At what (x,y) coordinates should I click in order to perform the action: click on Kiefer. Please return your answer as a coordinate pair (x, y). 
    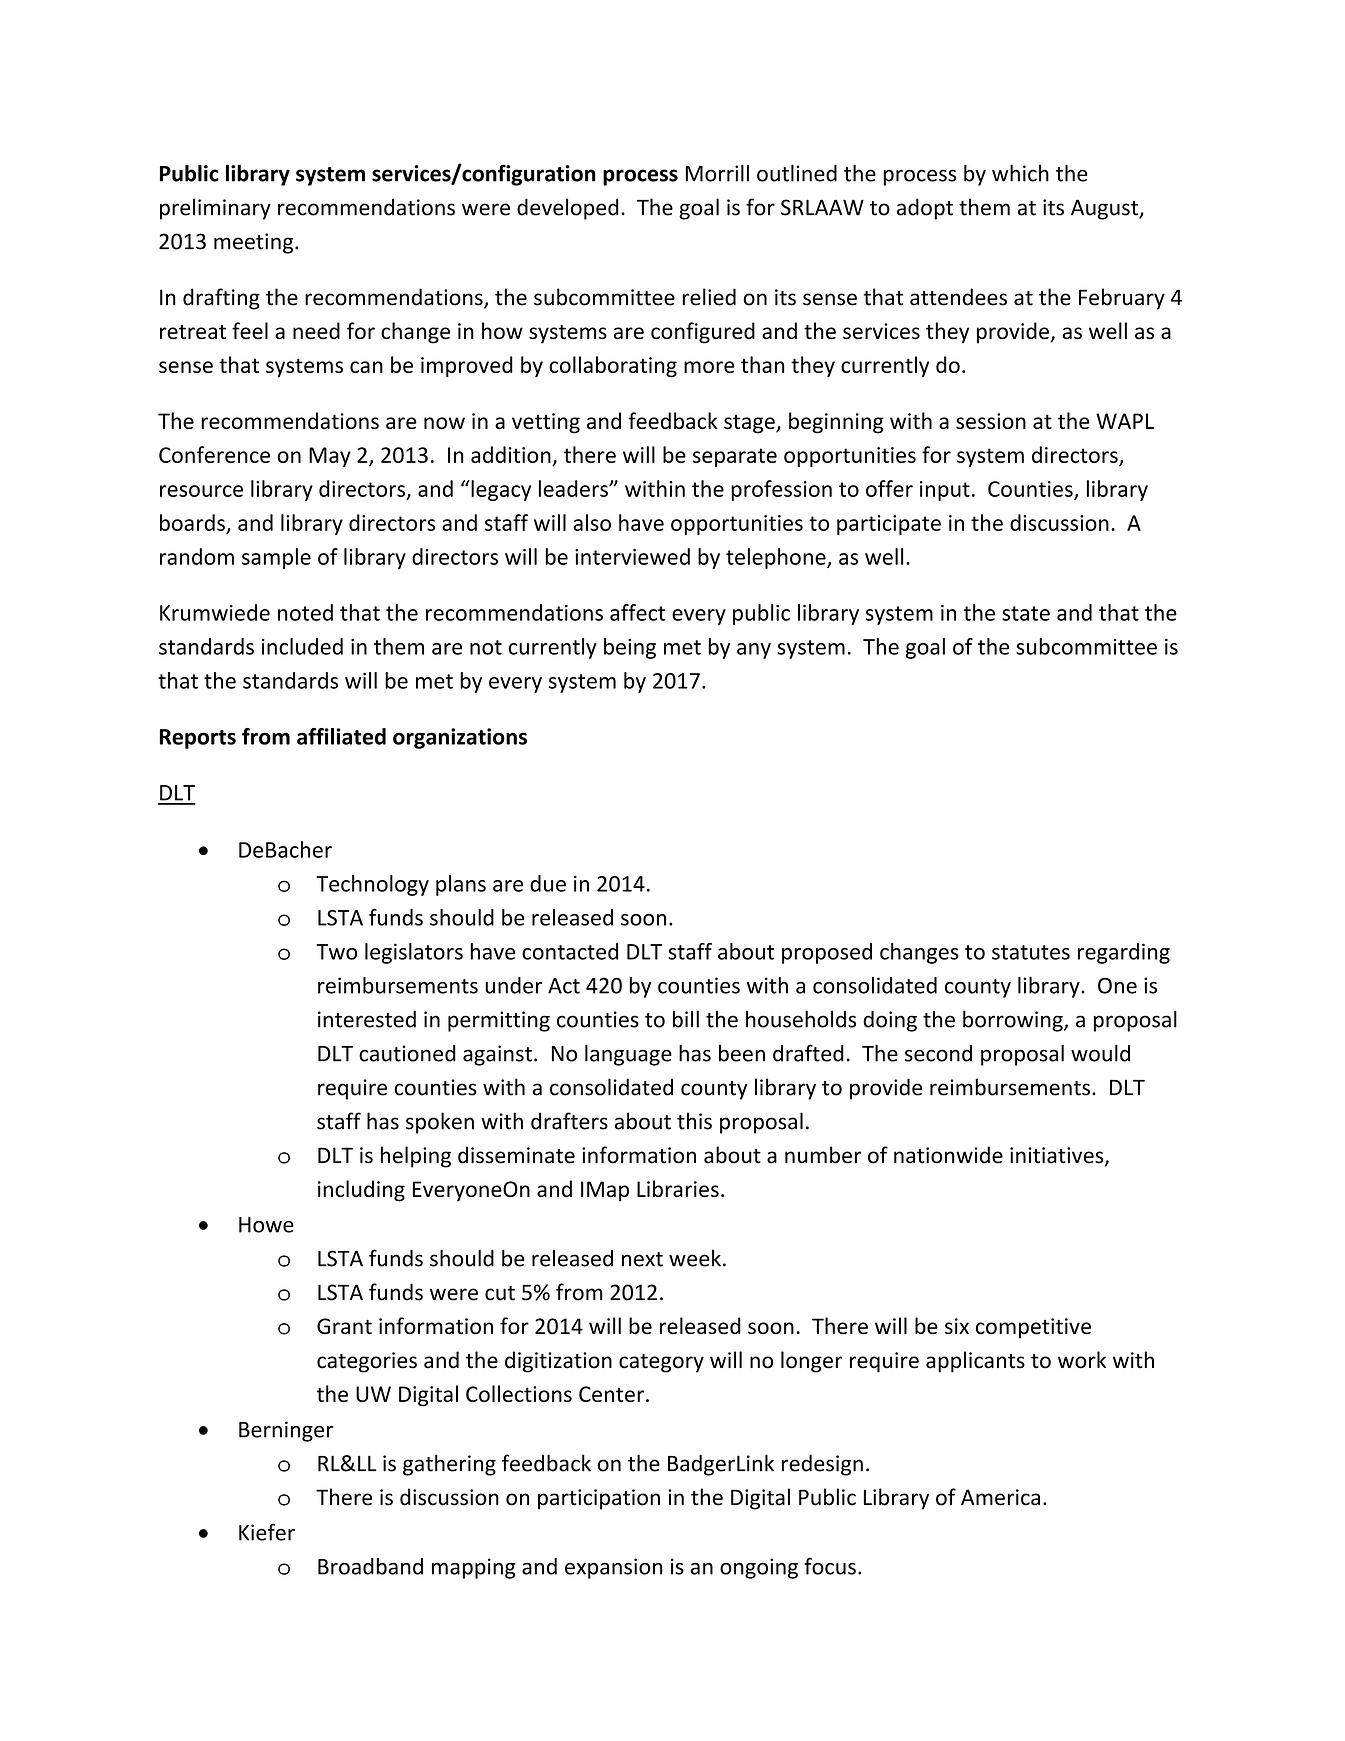
    Looking at the image, I should click on (267, 1532).
